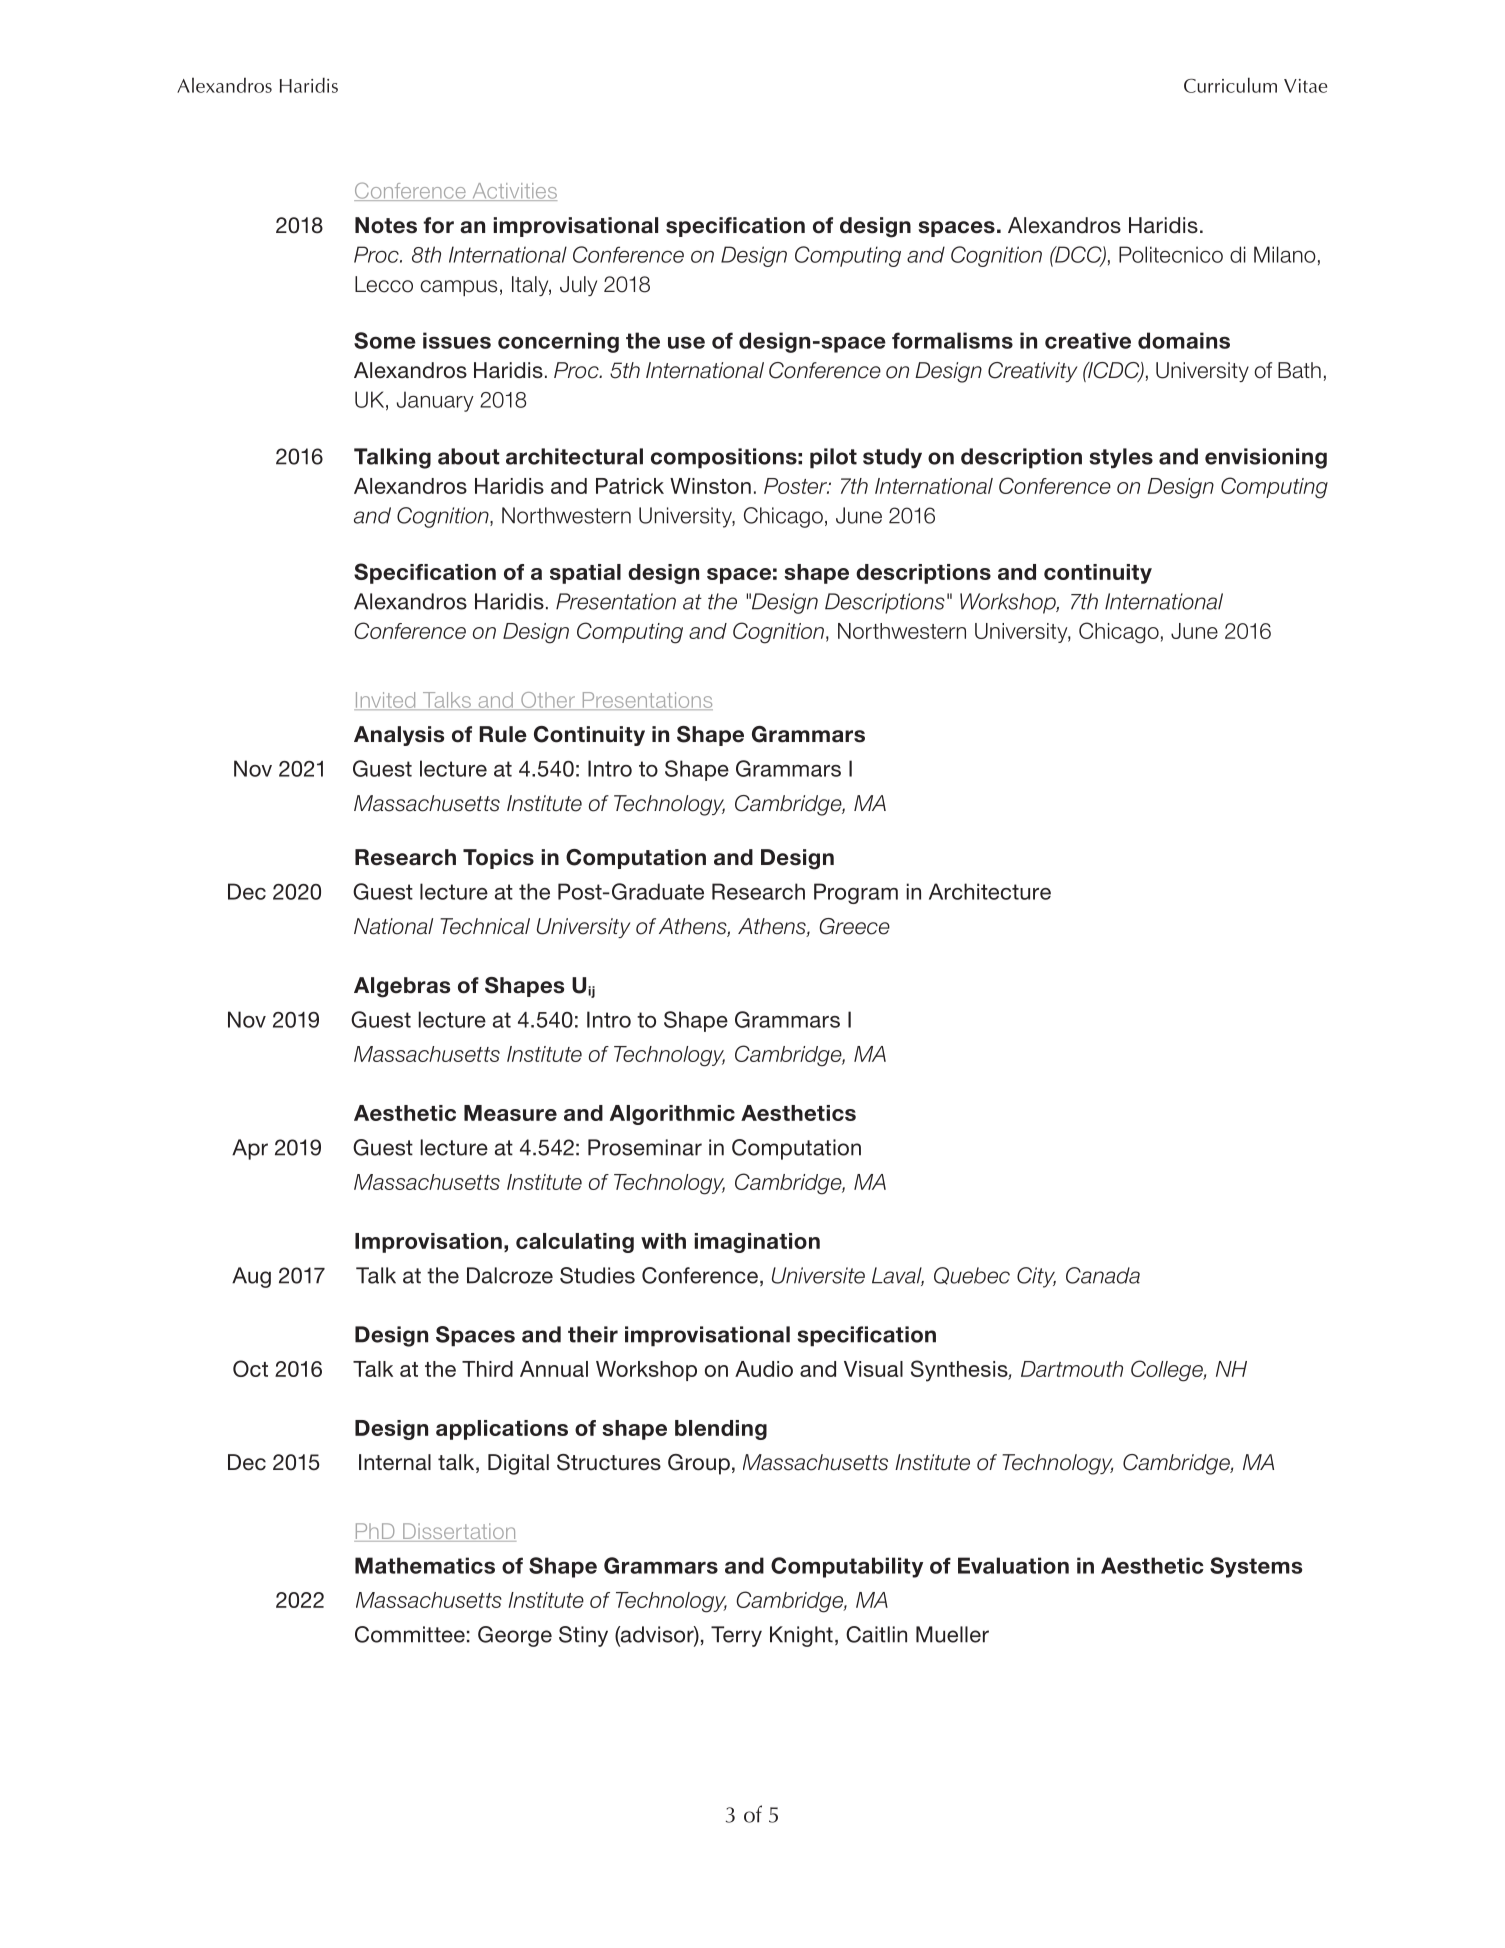  What do you see at coordinates (386, 225) in the screenshot?
I see `Notes` at bounding box center [386, 225].
